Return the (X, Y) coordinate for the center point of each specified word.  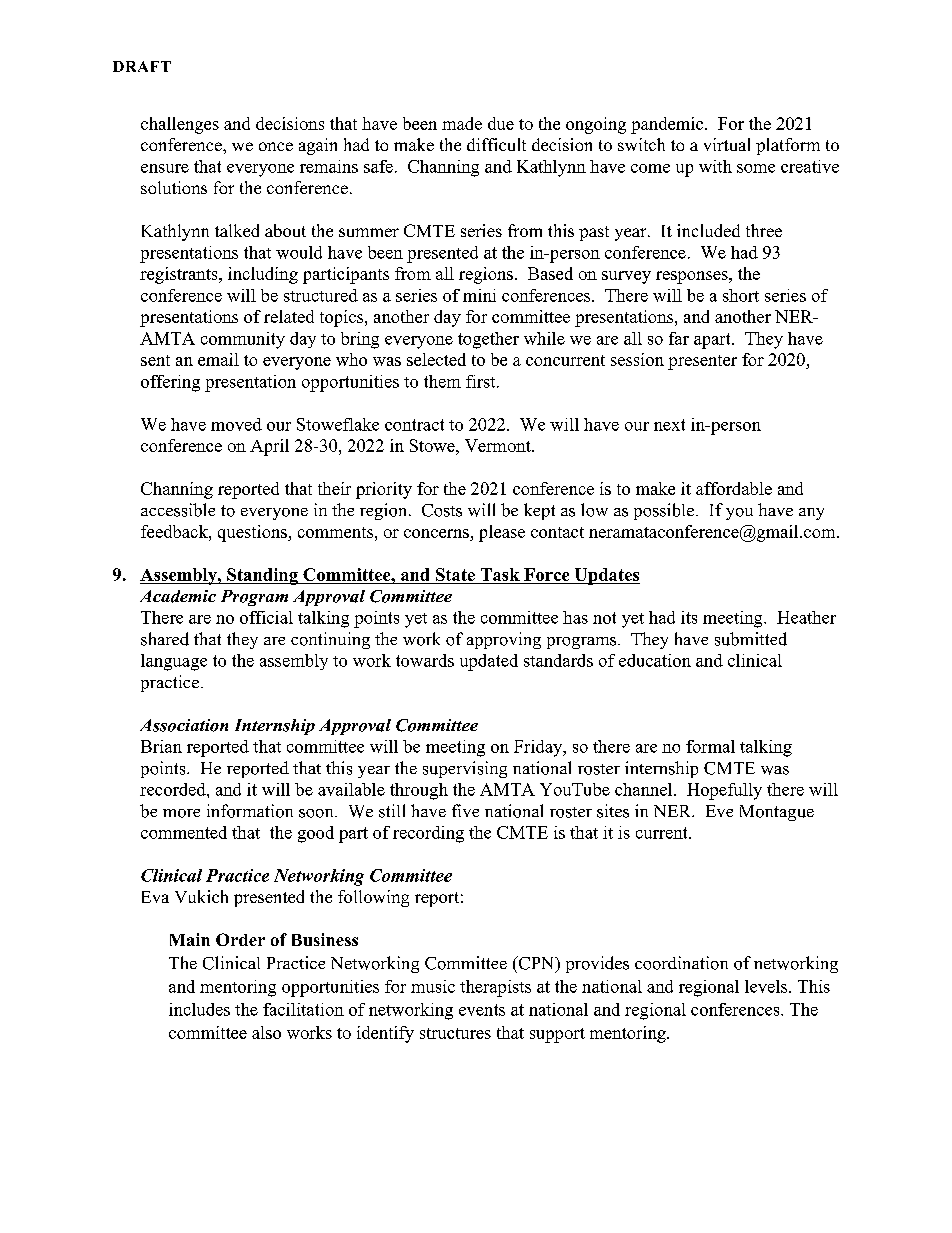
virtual (727, 144)
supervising (465, 769)
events (482, 1010)
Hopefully (724, 791)
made (462, 123)
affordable (734, 488)
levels (767, 986)
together (488, 340)
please (502, 533)
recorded (174, 789)
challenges (180, 125)
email (218, 359)
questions (253, 533)
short (741, 295)
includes (199, 1009)
